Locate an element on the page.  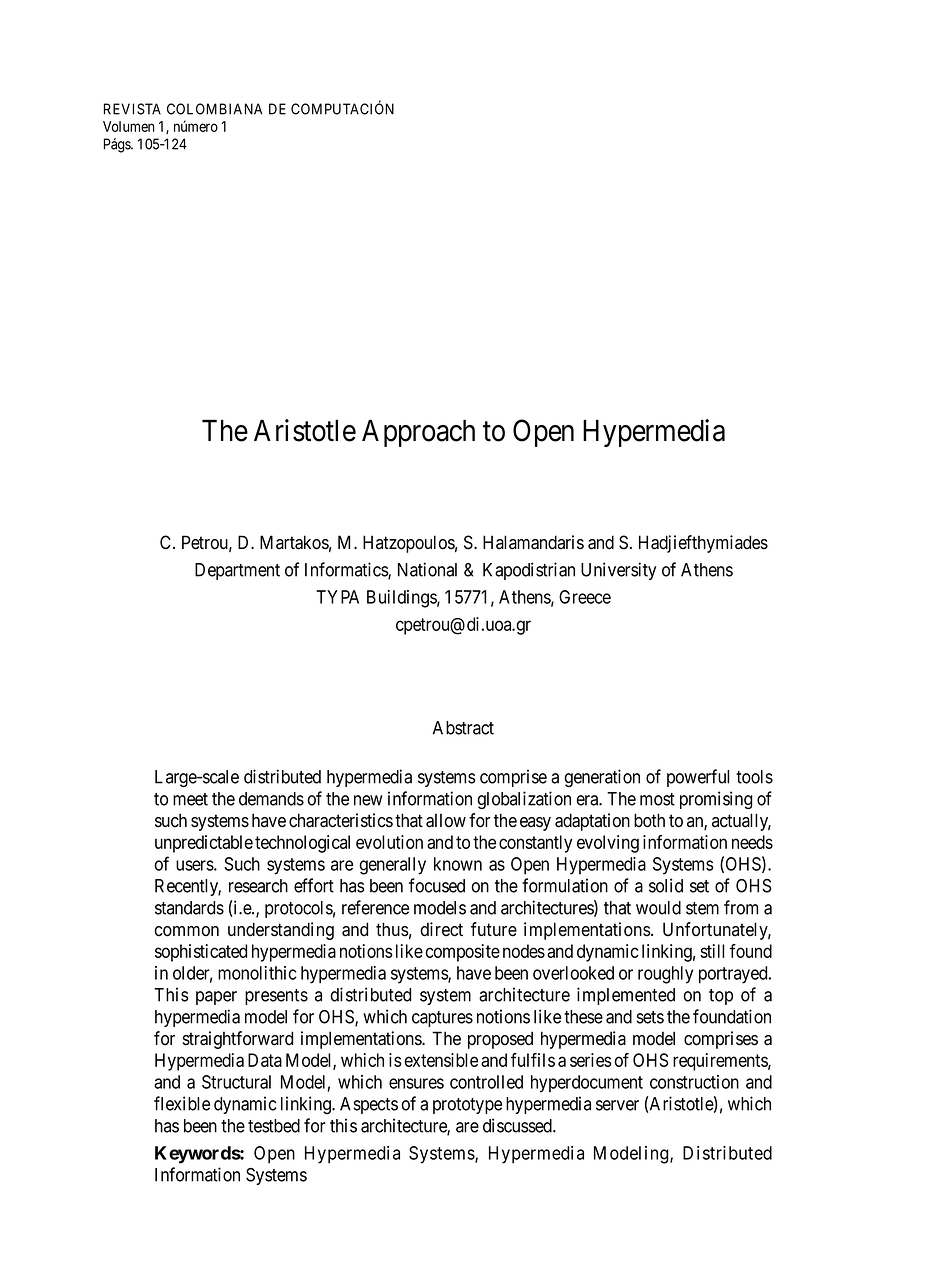
construction is located at coordinates (694, 1082).
